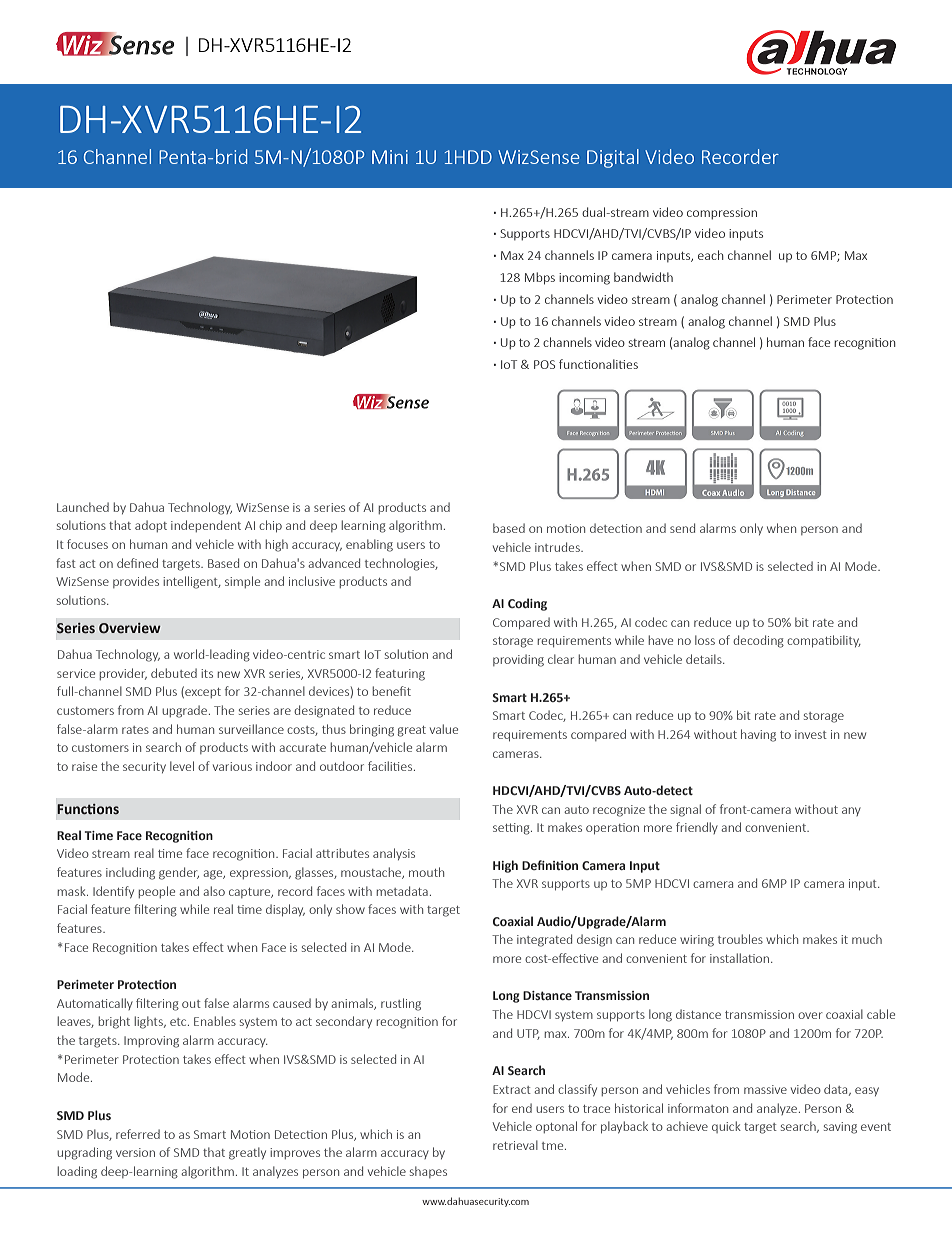  Describe the element at coordinates (138, 1134) in the screenshot. I see `referred` at that location.
